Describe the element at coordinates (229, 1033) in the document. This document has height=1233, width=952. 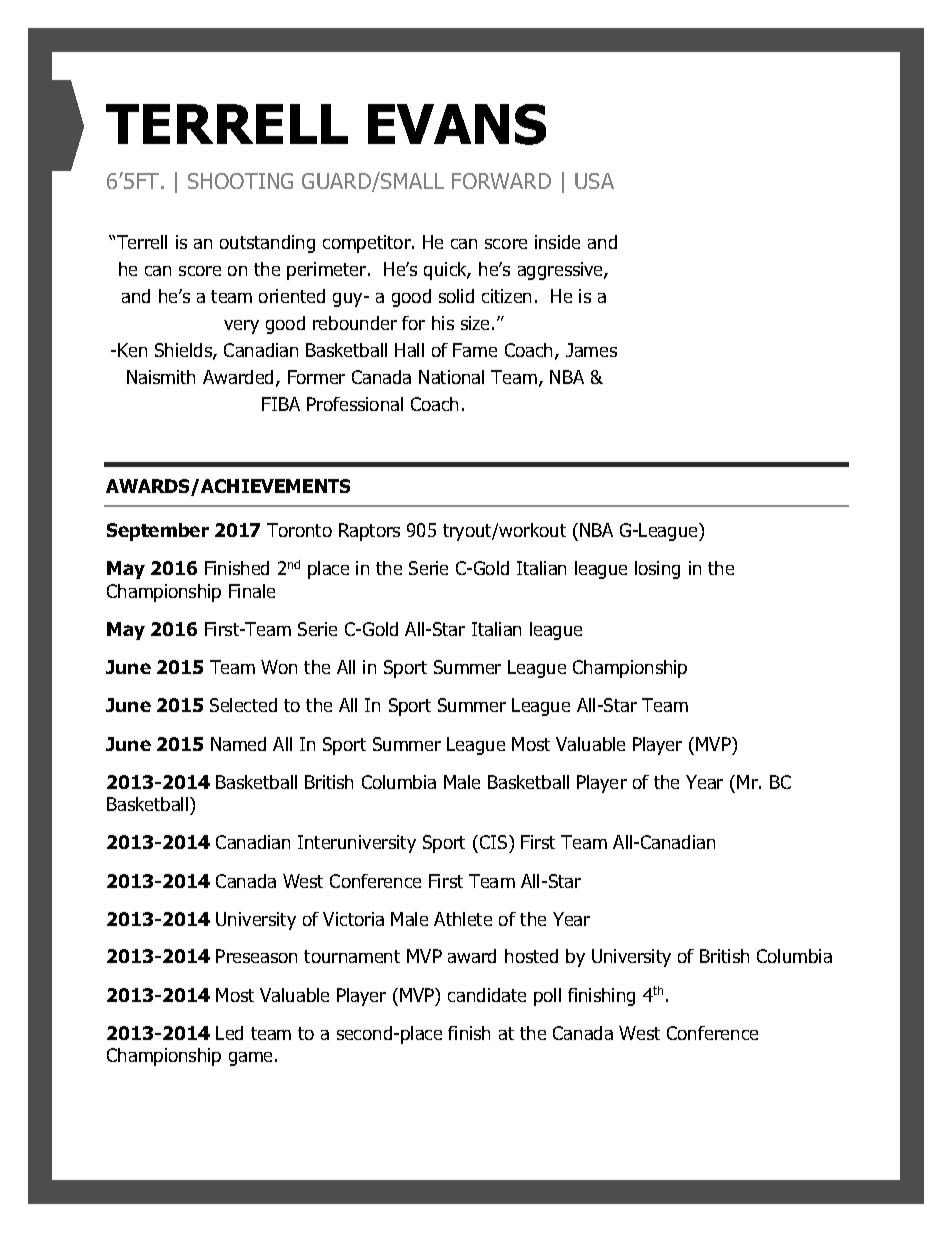
I see `Led` at that location.
